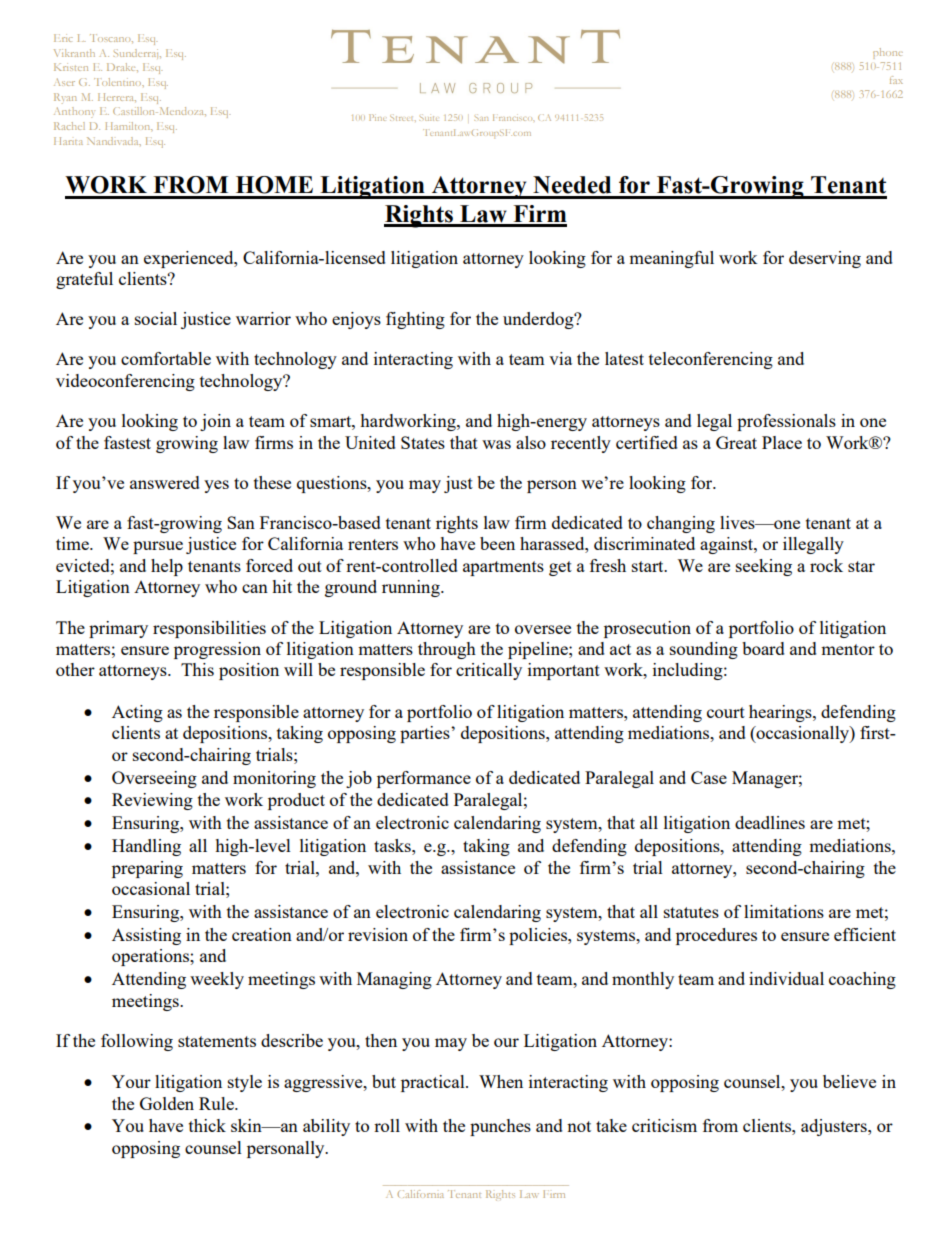  I want to click on rock, so click(826, 565).
